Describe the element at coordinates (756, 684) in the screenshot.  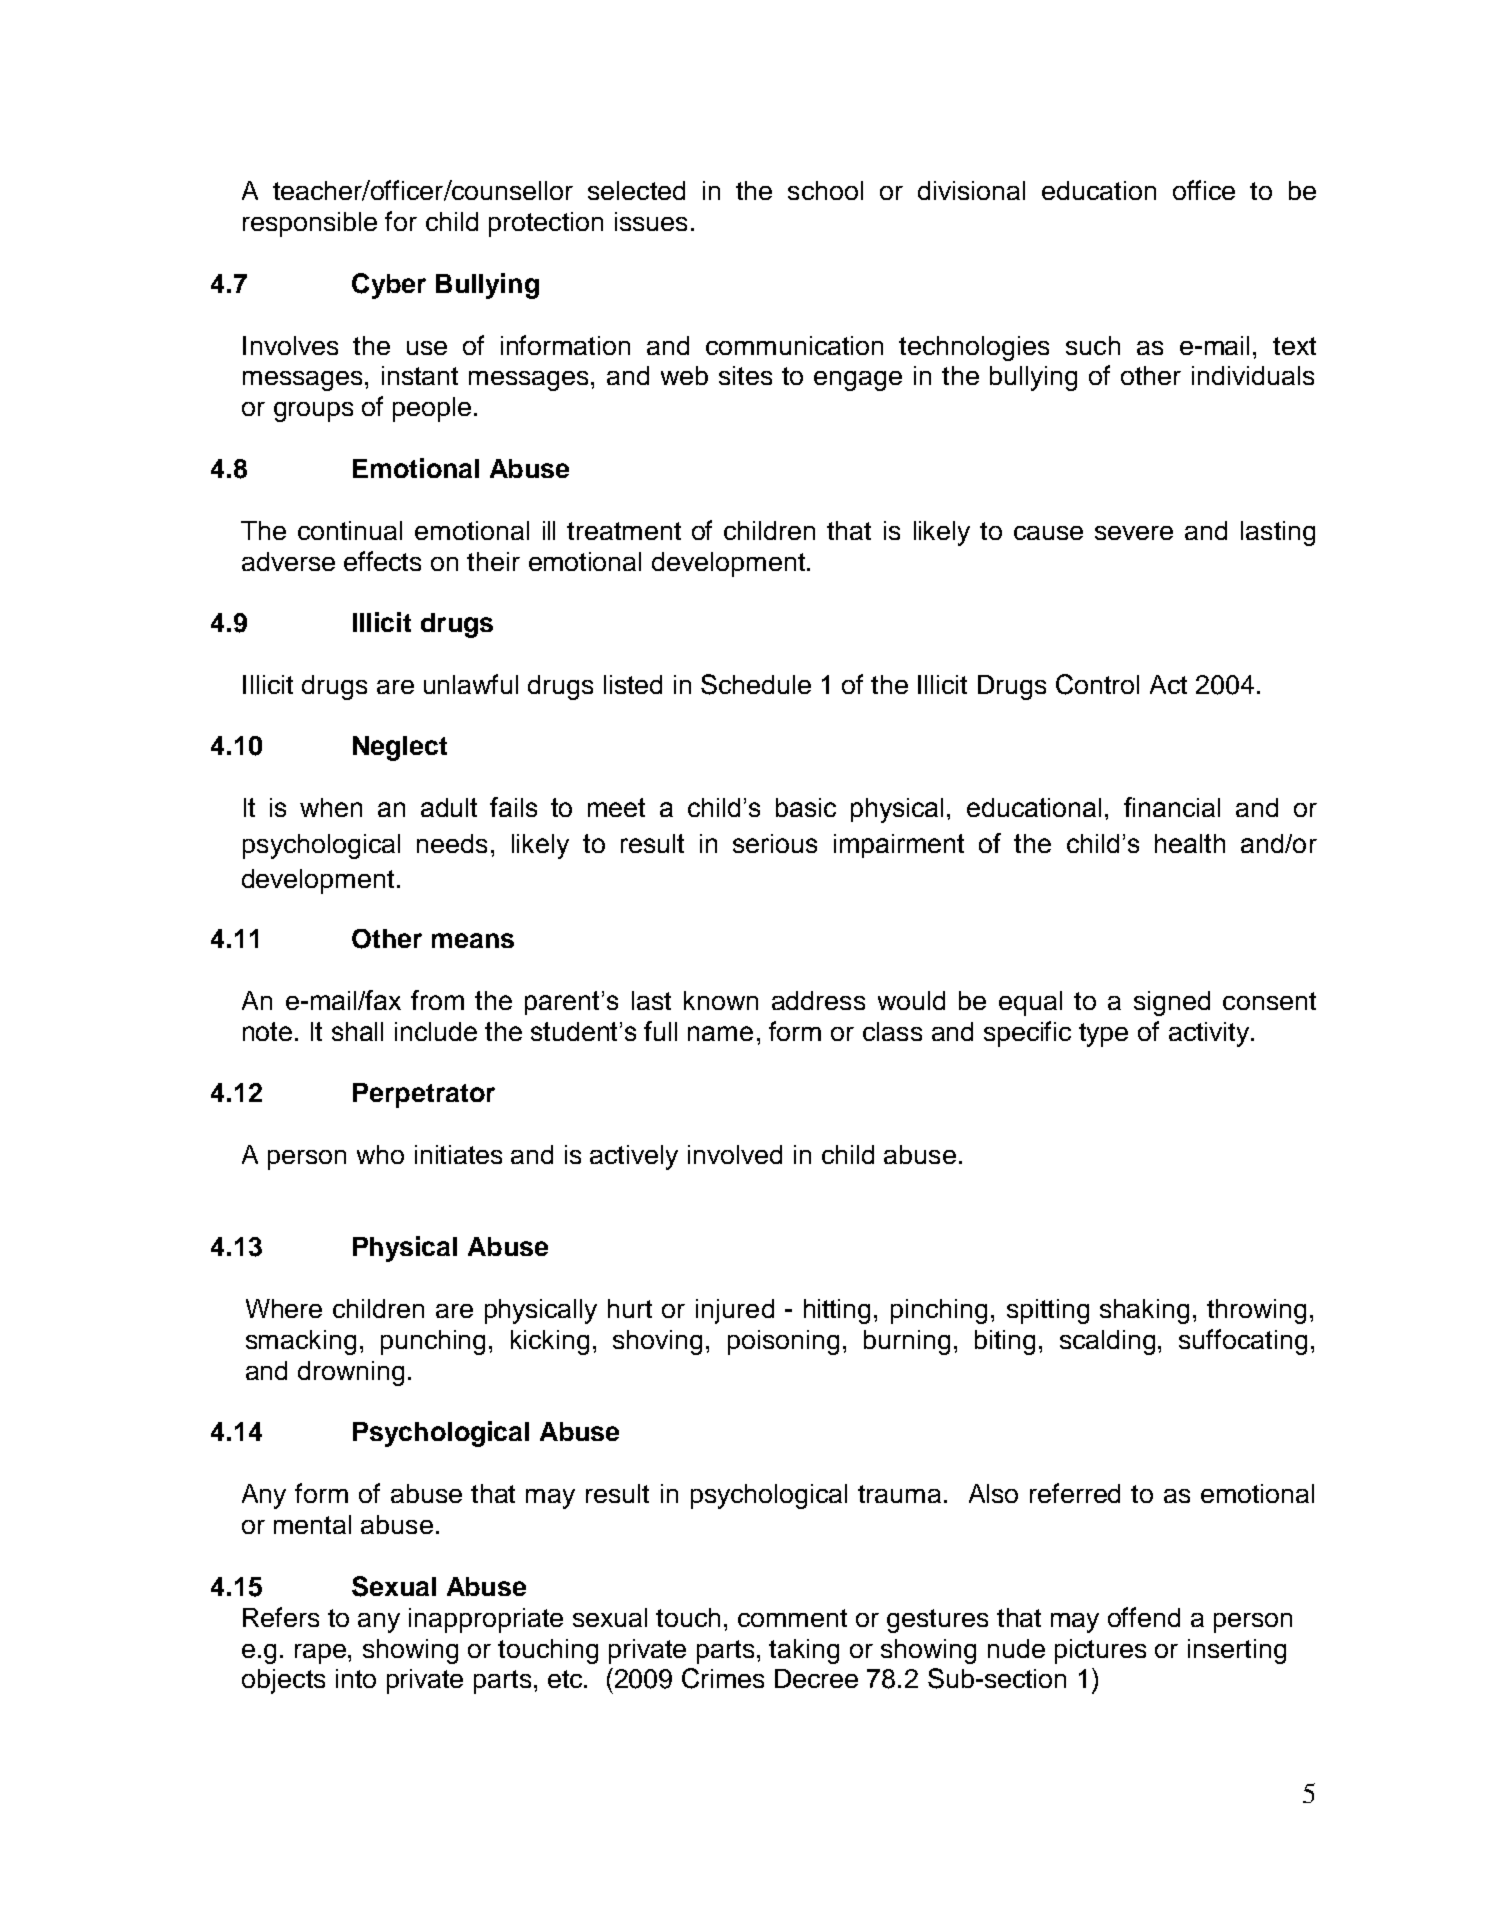
I see `Schedule` at that location.
